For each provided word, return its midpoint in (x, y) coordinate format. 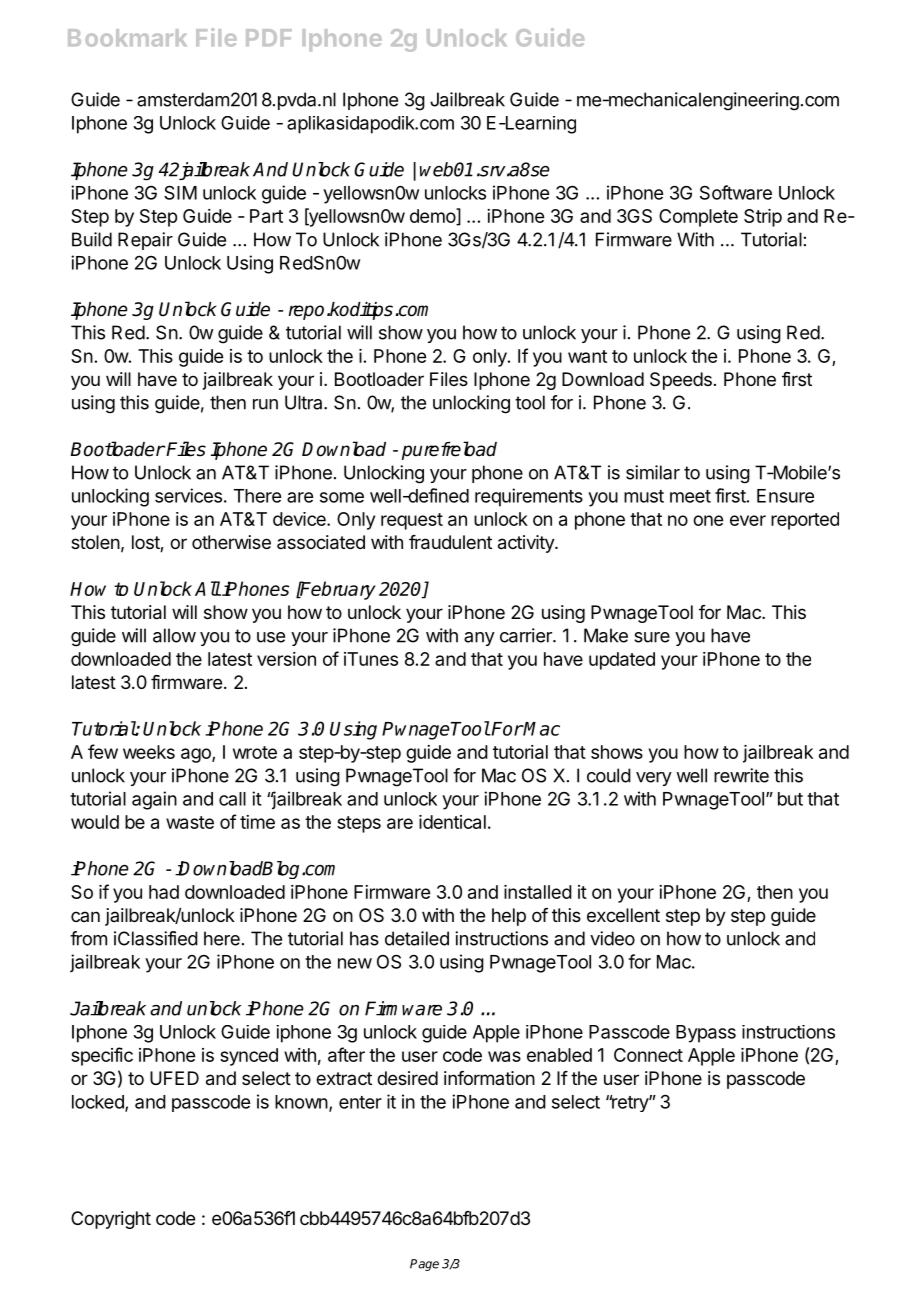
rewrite (741, 775)
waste (190, 822)
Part (266, 216)
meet (690, 496)
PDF (269, 37)
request (412, 521)
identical (452, 822)
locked (99, 1103)
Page (424, 1265)
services (188, 495)
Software (736, 192)
